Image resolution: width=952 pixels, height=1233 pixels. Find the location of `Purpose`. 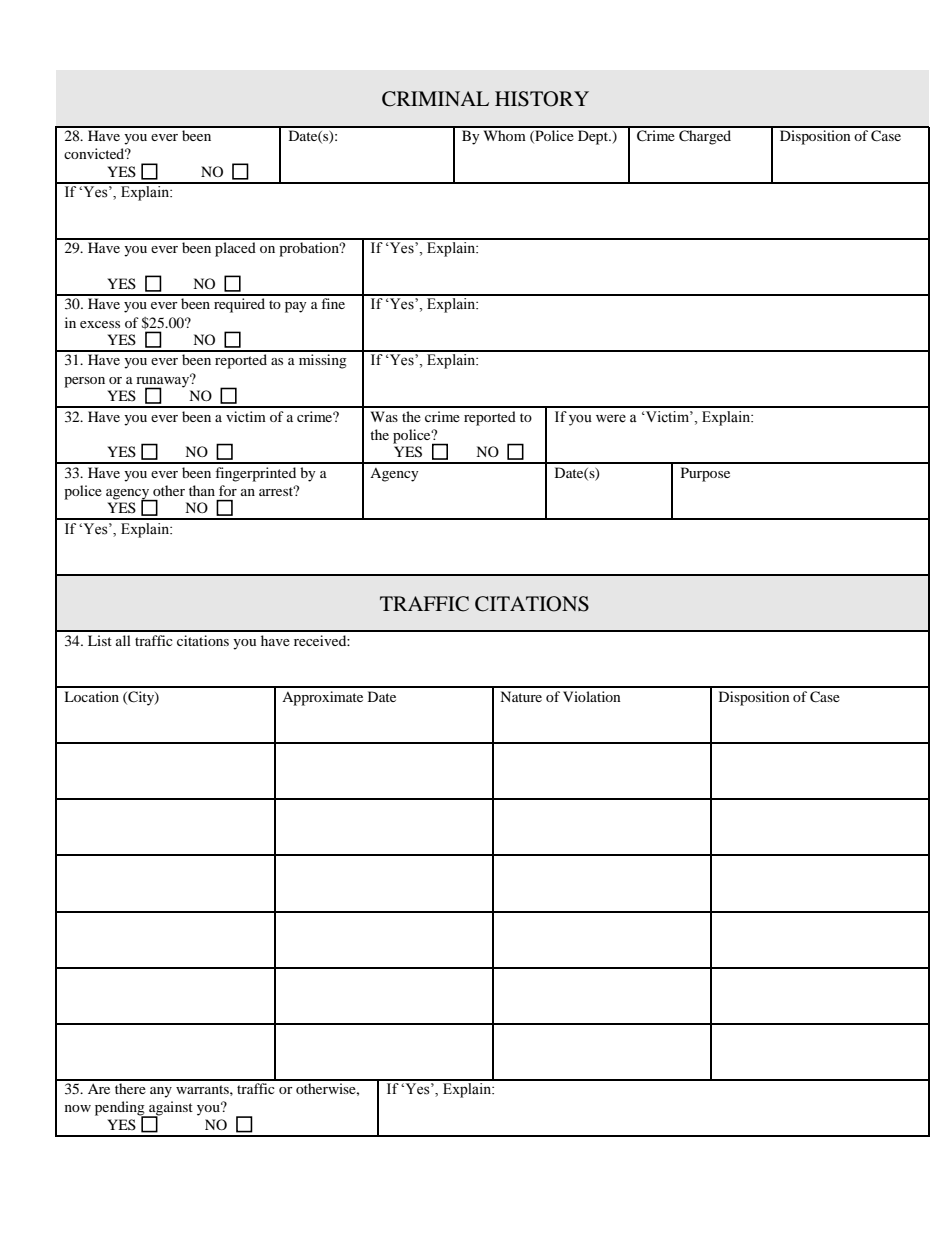

Purpose is located at coordinates (705, 474).
